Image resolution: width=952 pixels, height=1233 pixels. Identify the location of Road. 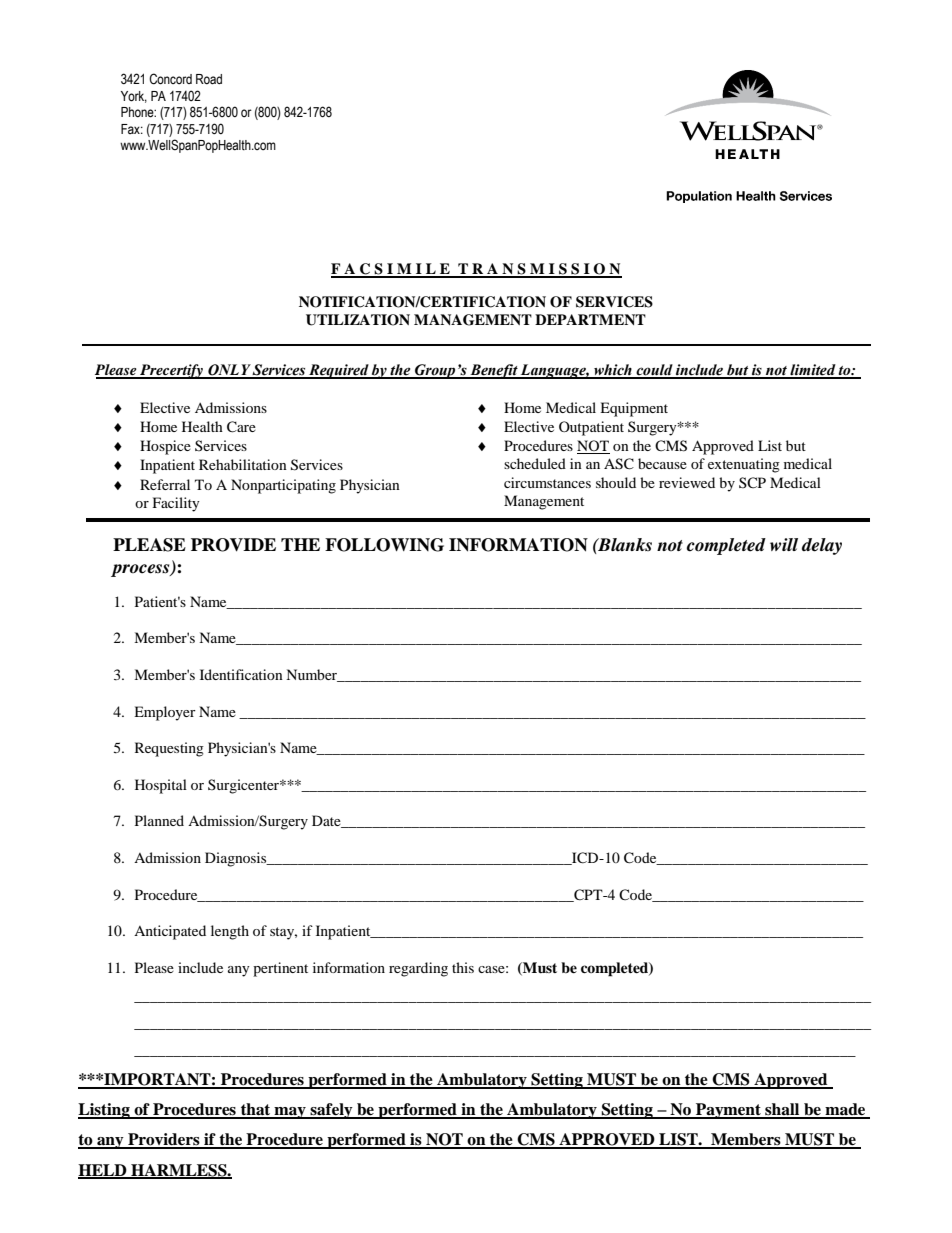
(209, 79).
